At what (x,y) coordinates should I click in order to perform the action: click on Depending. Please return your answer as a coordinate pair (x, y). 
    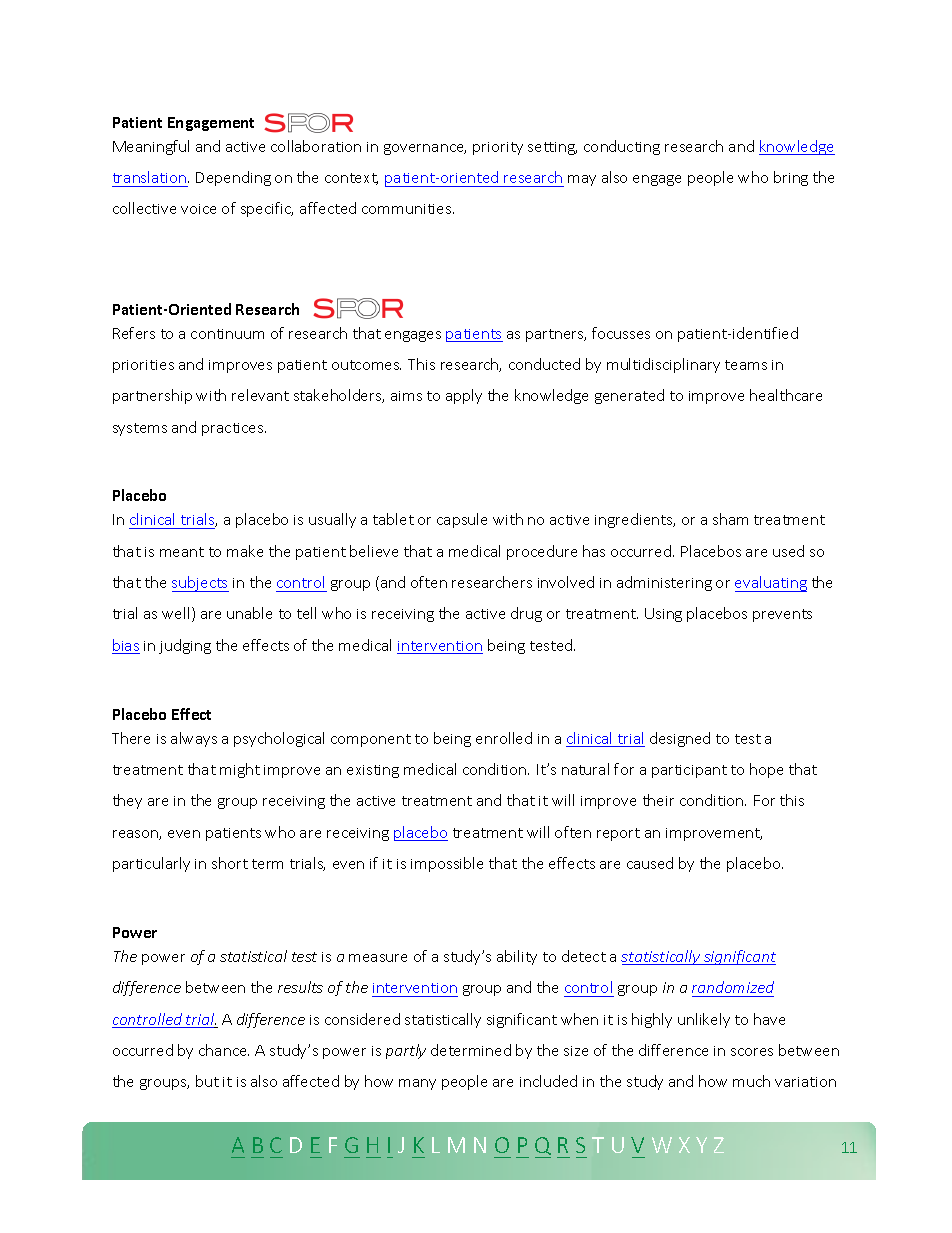
    Looking at the image, I should click on (233, 178).
